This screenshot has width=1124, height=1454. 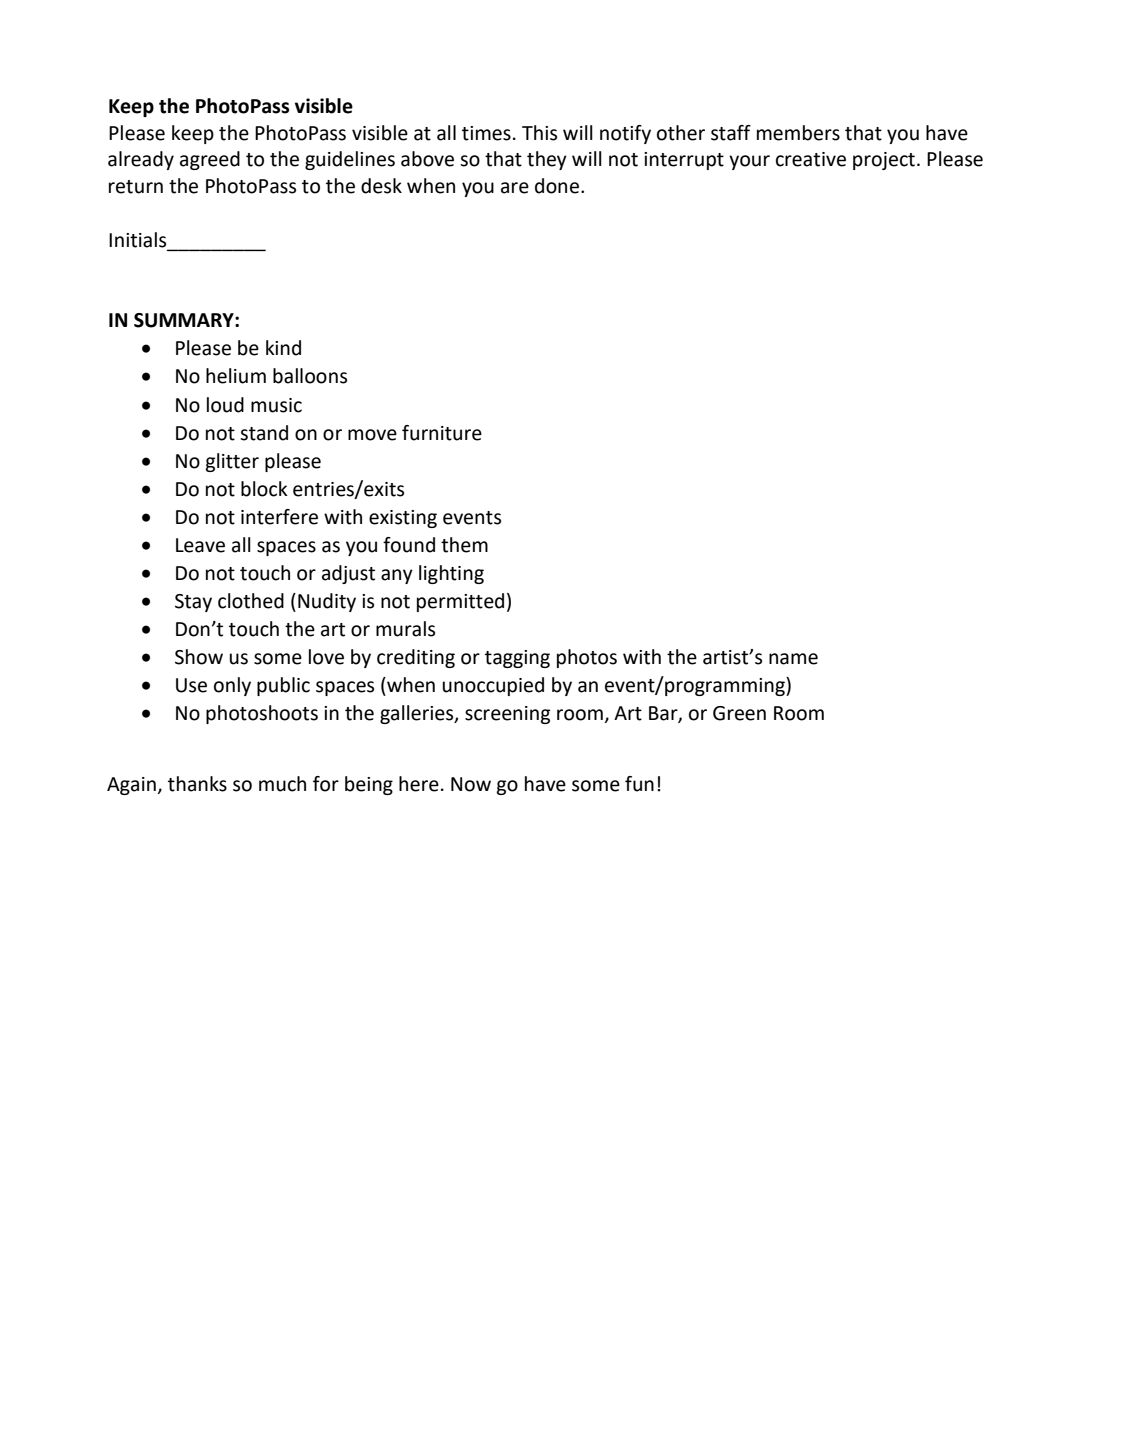 I want to click on they, so click(x=547, y=160).
